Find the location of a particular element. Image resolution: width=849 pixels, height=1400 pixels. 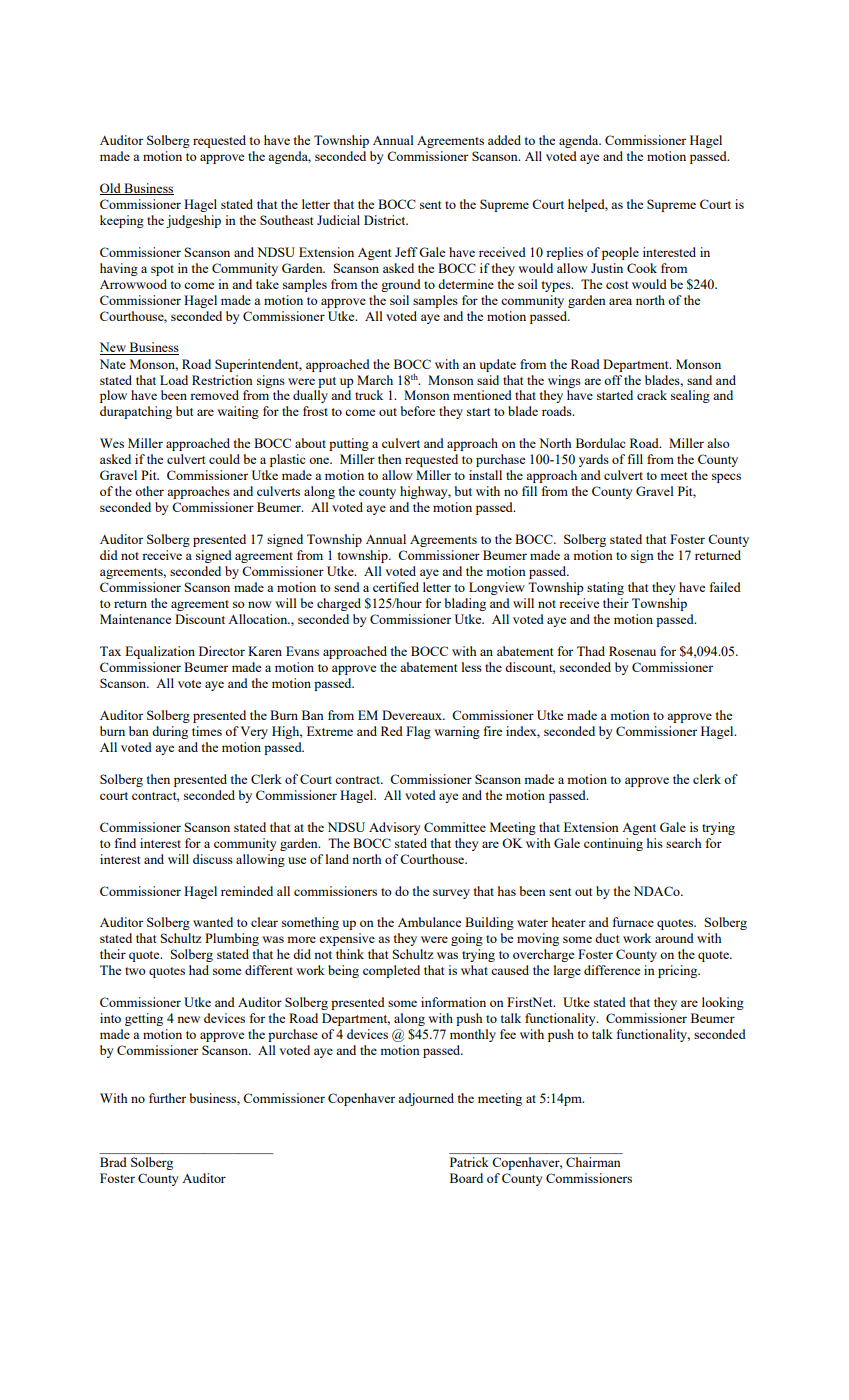

Thad is located at coordinates (591, 651).
